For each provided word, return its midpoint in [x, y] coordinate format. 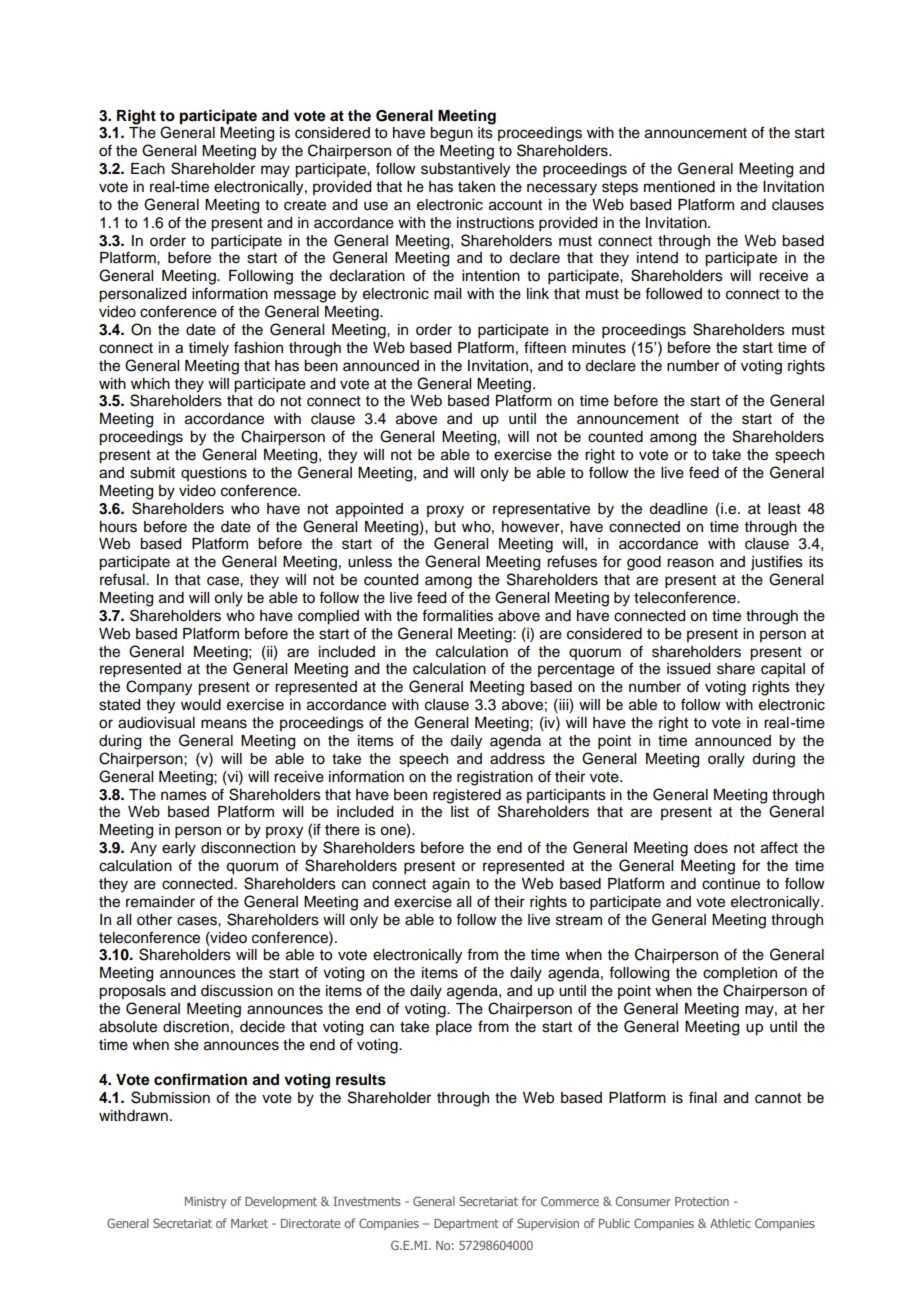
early [179, 849]
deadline [678, 509]
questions [214, 474]
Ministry [206, 1203]
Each [148, 169]
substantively [465, 170]
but [445, 527]
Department [466, 1225]
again [451, 885]
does [711, 848]
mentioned [679, 187]
